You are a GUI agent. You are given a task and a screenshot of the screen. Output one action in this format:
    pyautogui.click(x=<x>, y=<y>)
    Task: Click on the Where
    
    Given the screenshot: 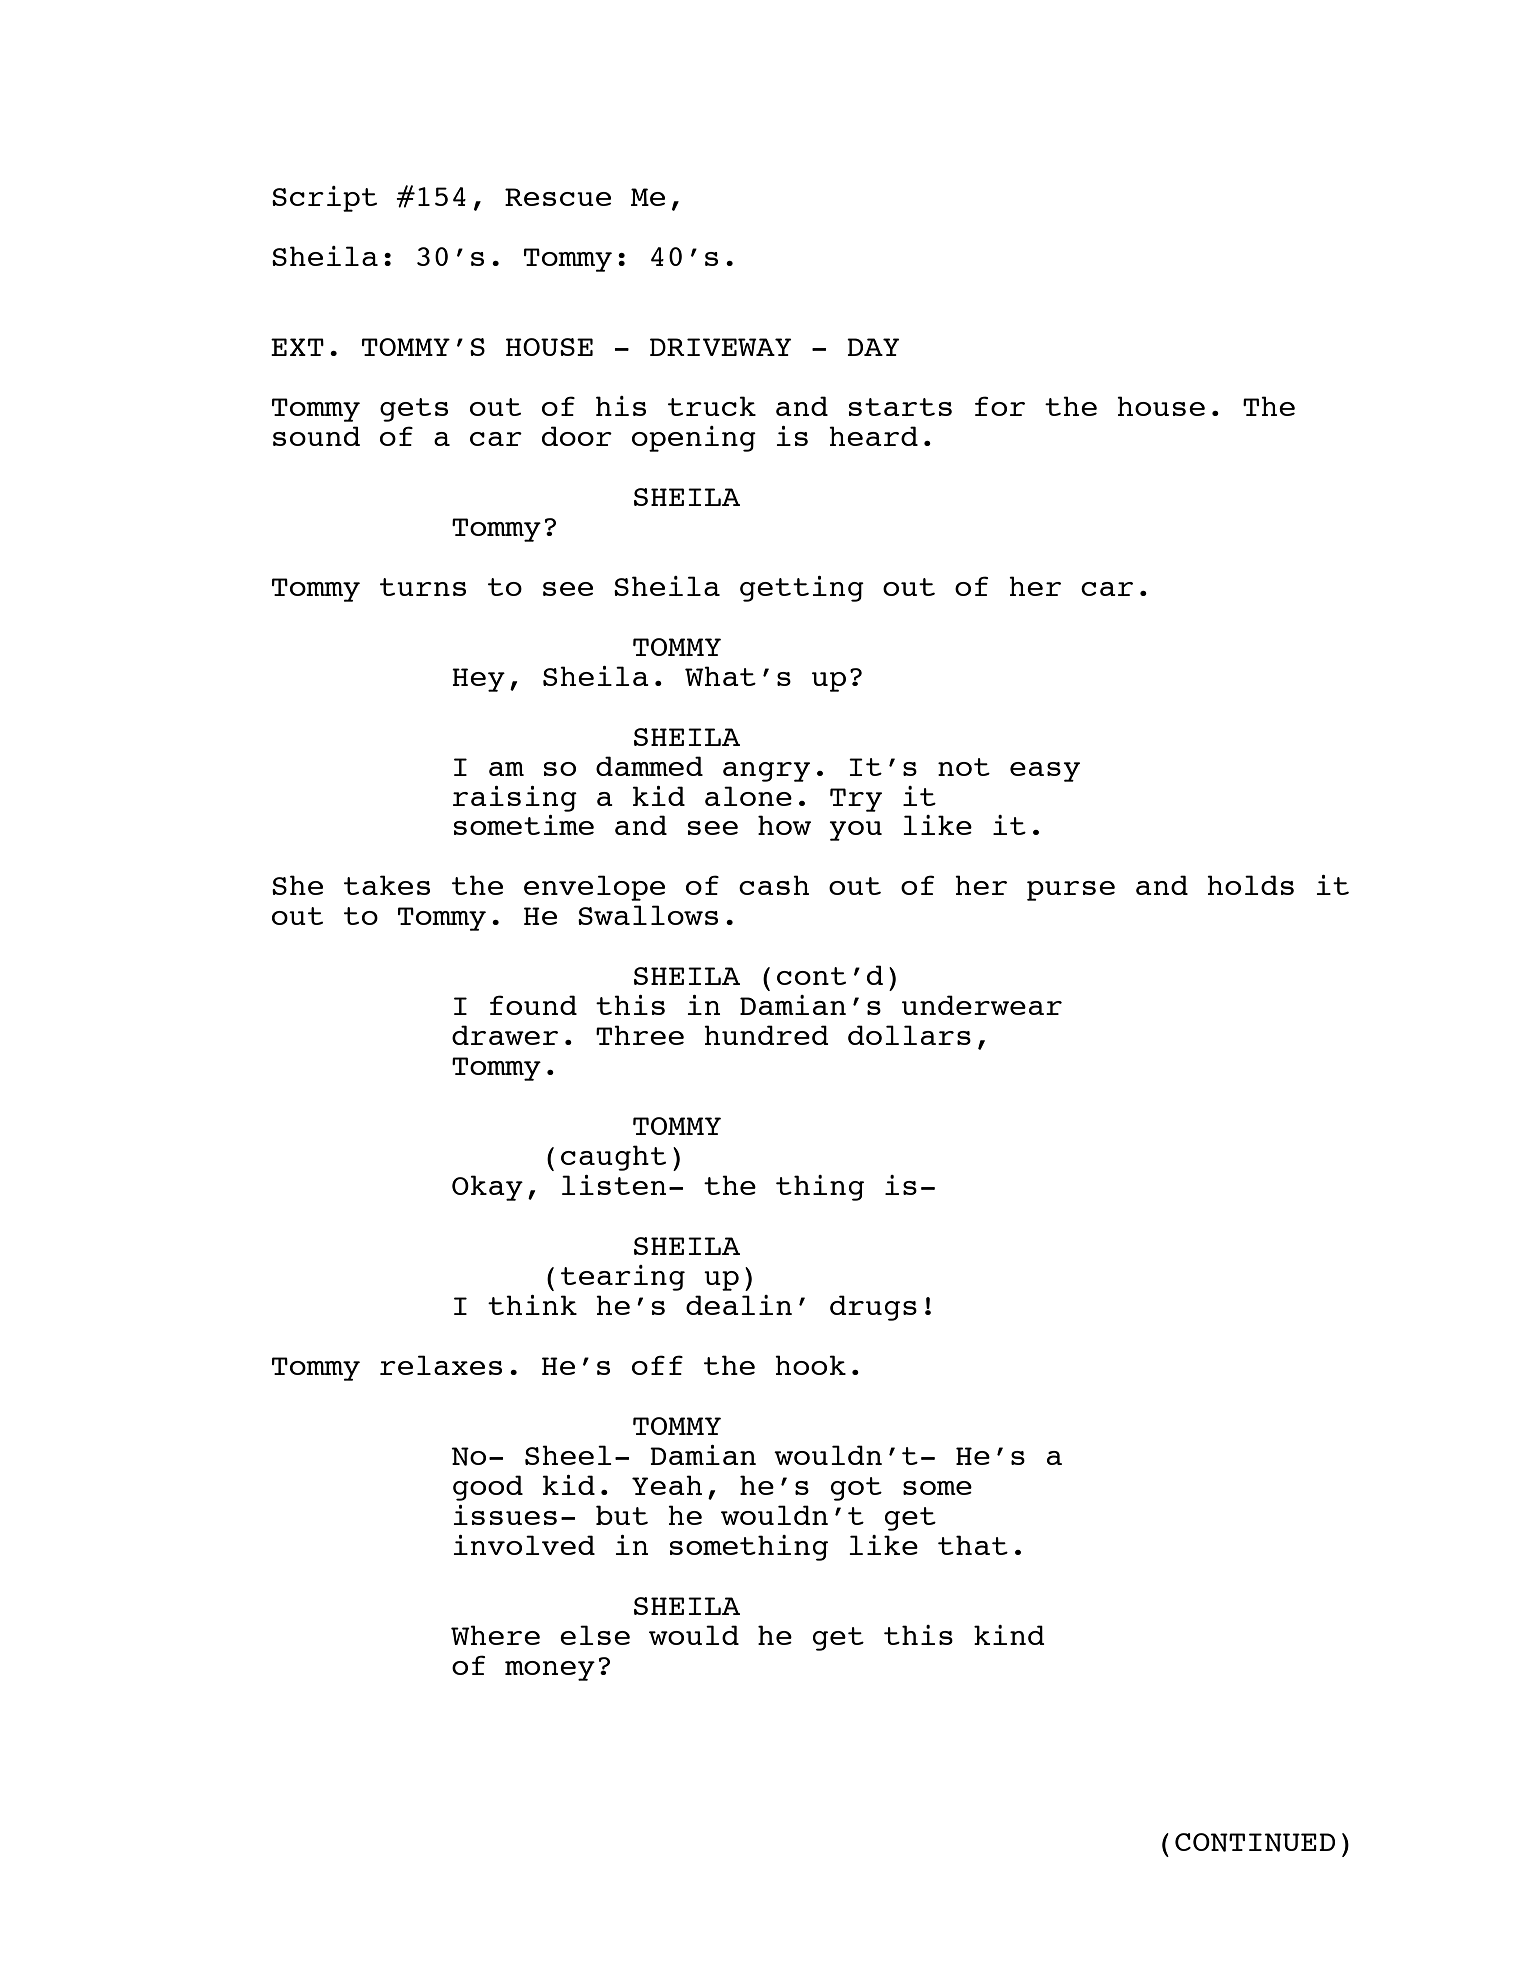 What is the action you would take?
    pyautogui.click(x=495, y=1635)
